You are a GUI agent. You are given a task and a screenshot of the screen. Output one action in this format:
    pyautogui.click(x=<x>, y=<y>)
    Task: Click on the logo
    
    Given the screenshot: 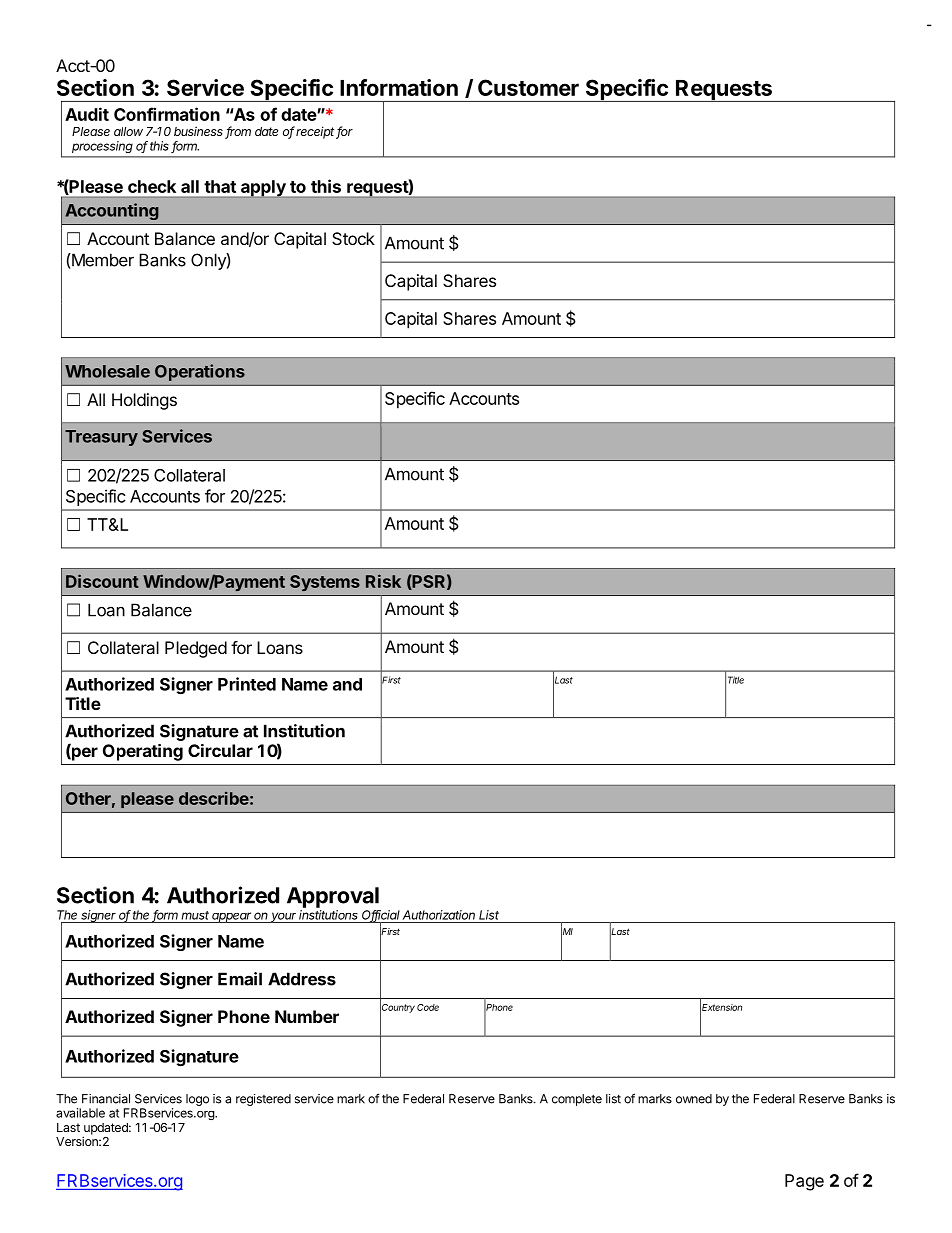 What is the action you would take?
    pyautogui.click(x=197, y=1100)
